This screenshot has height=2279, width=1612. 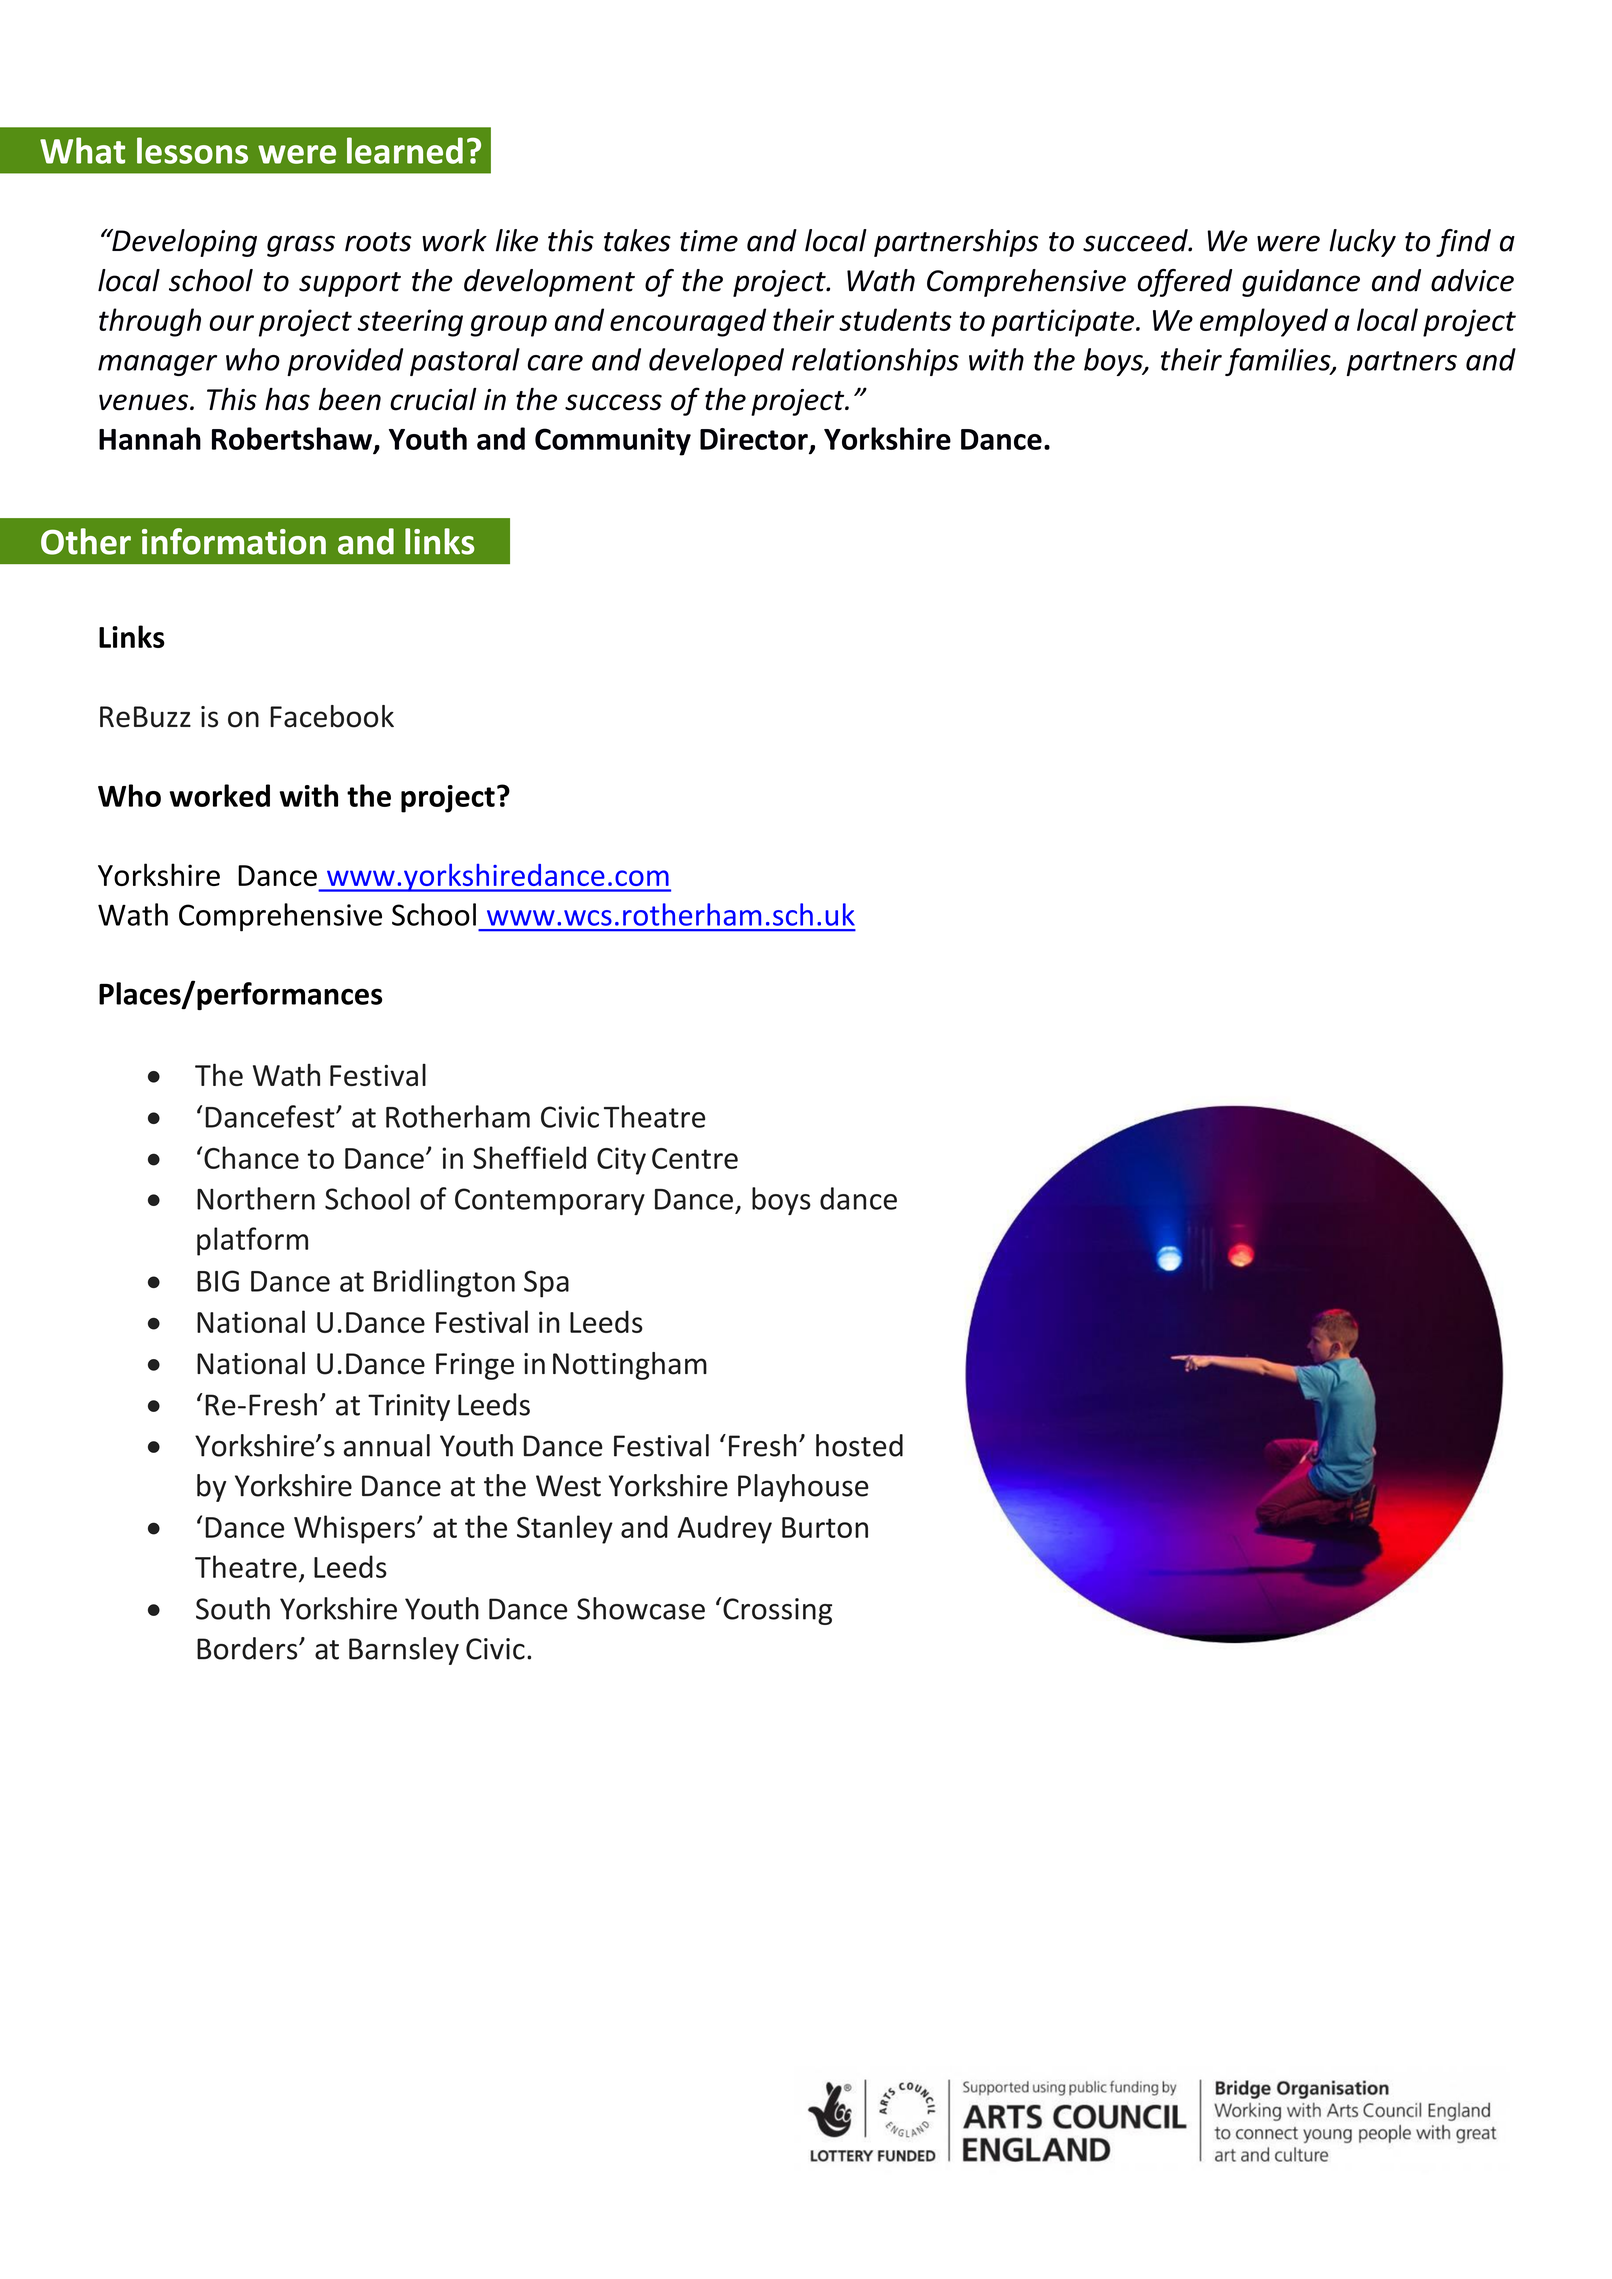 What do you see at coordinates (233, 1608) in the screenshot?
I see `South` at bounding box center [233, 1608].
